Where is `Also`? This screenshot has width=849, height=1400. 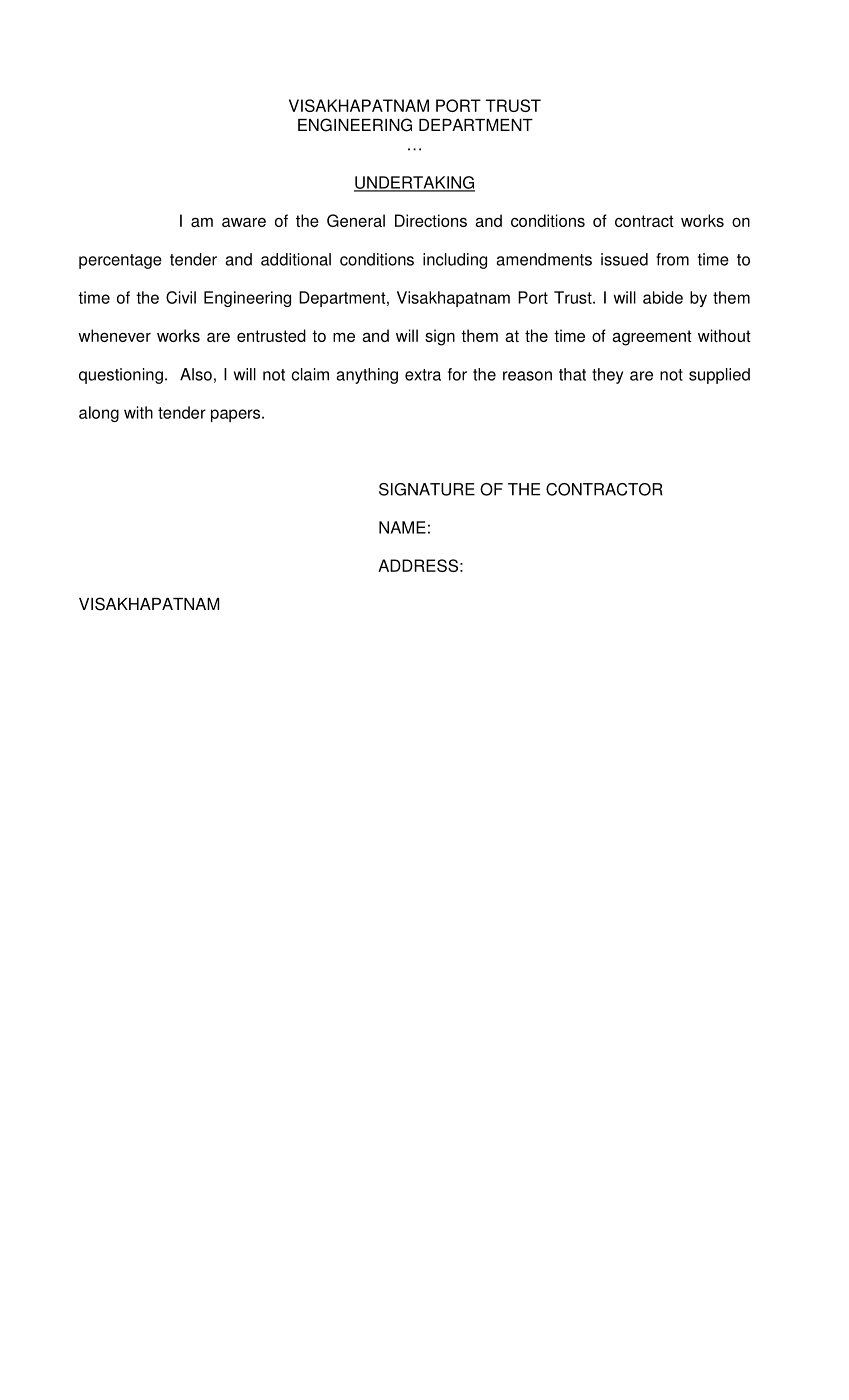
Also is located at coordinates (196, 374).
